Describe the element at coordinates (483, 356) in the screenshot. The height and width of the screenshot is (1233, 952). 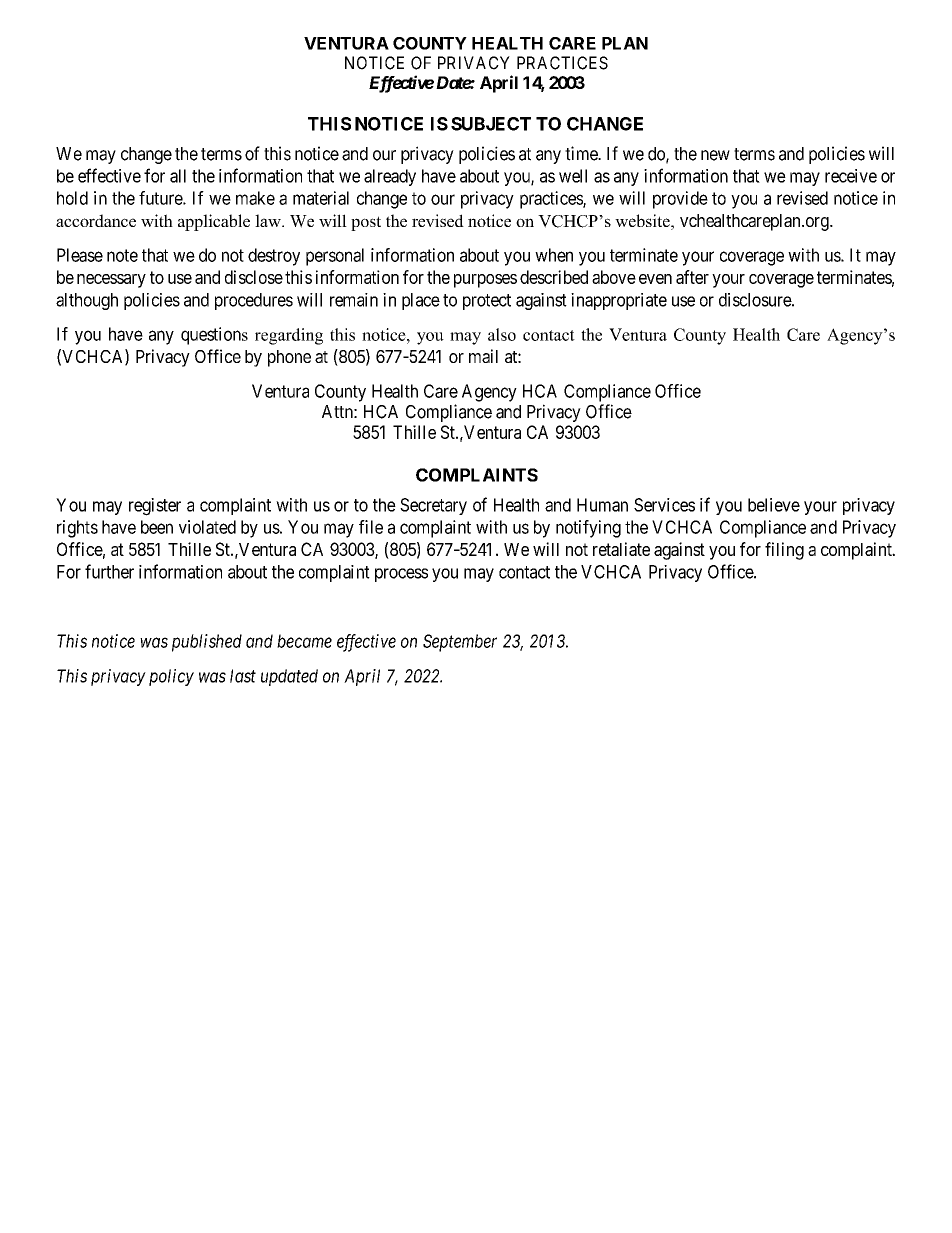
I see `mail` at that location.
